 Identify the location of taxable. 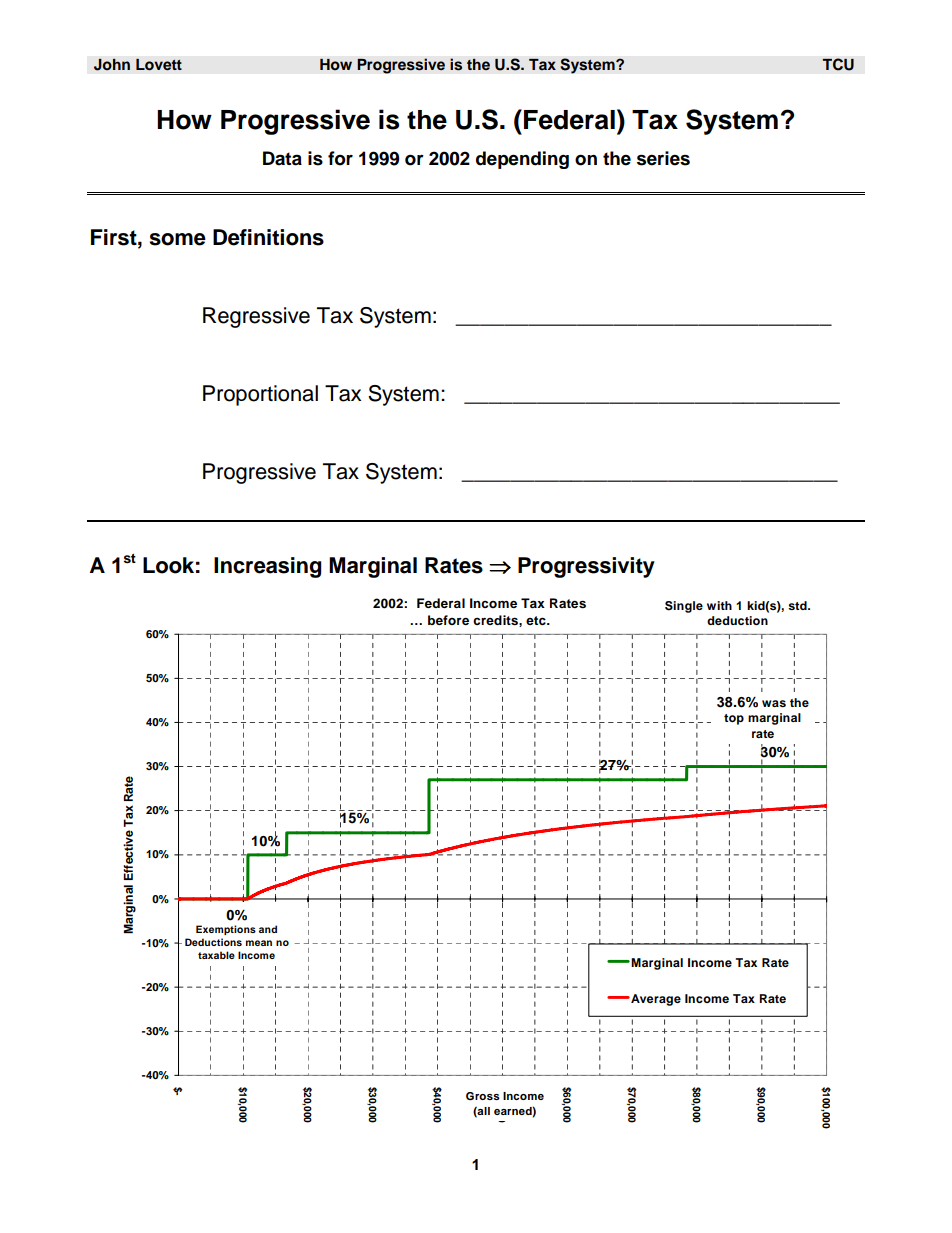
(216, 955).
